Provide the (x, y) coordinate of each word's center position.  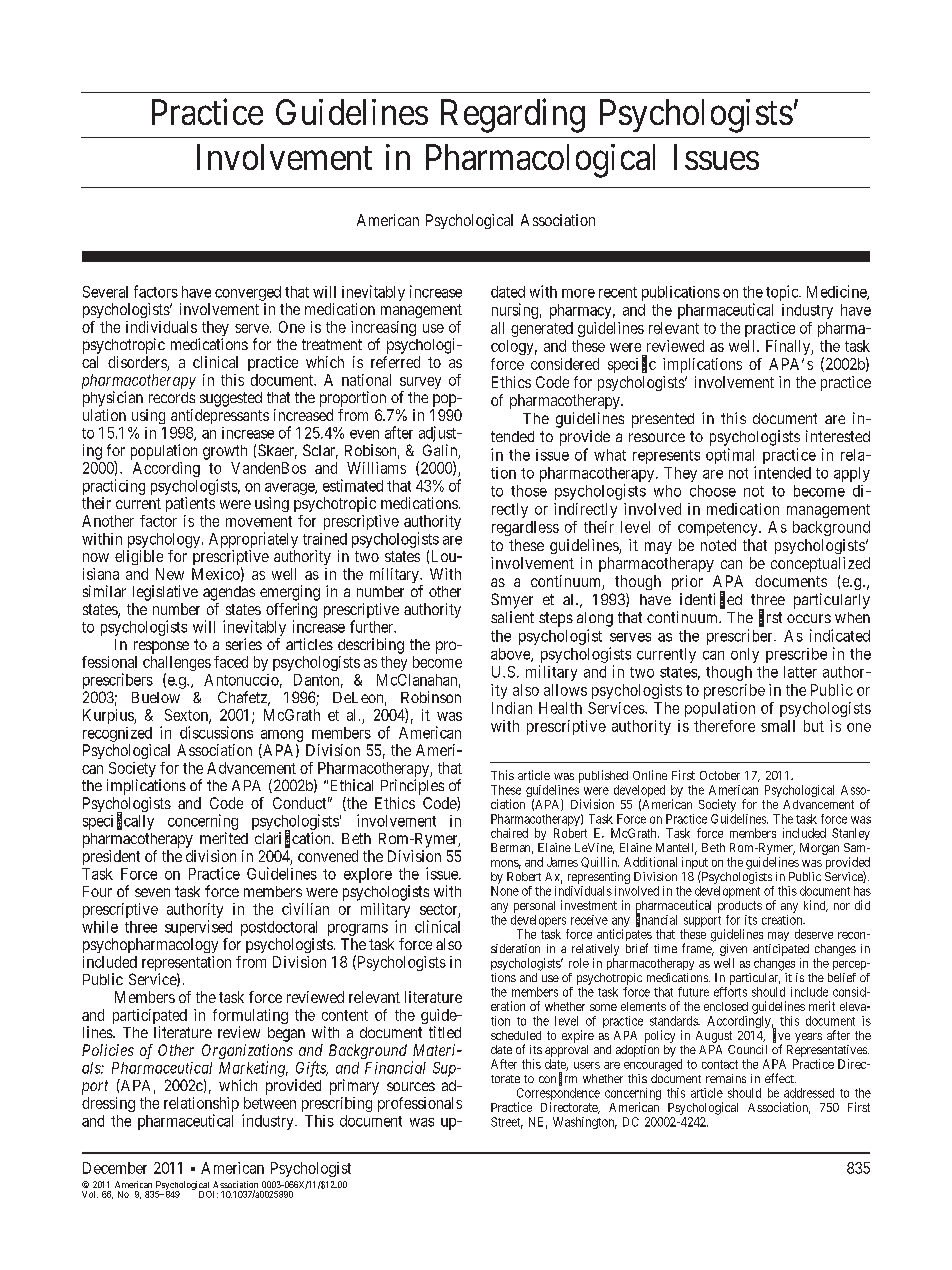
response (161, 647)
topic (783, 293)
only (745, 655)
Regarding (513, 116)
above (511, 655)
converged (248, 293)
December (115, 1168)
